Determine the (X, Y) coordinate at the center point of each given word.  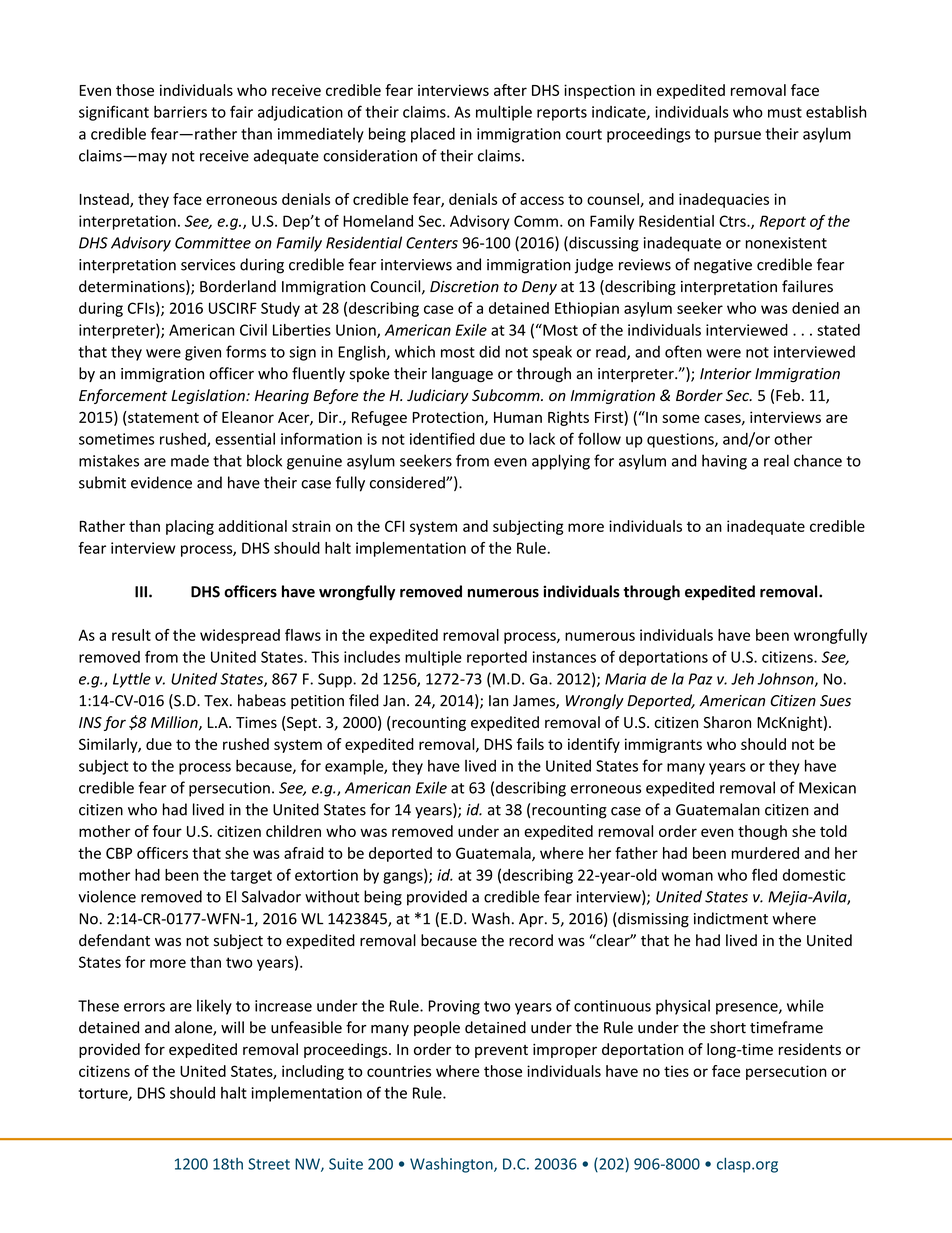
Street (269, 1164)
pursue (737, 137)
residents (810, 1049)
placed (433, 135)
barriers (180, 112)
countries (399, 1071)
